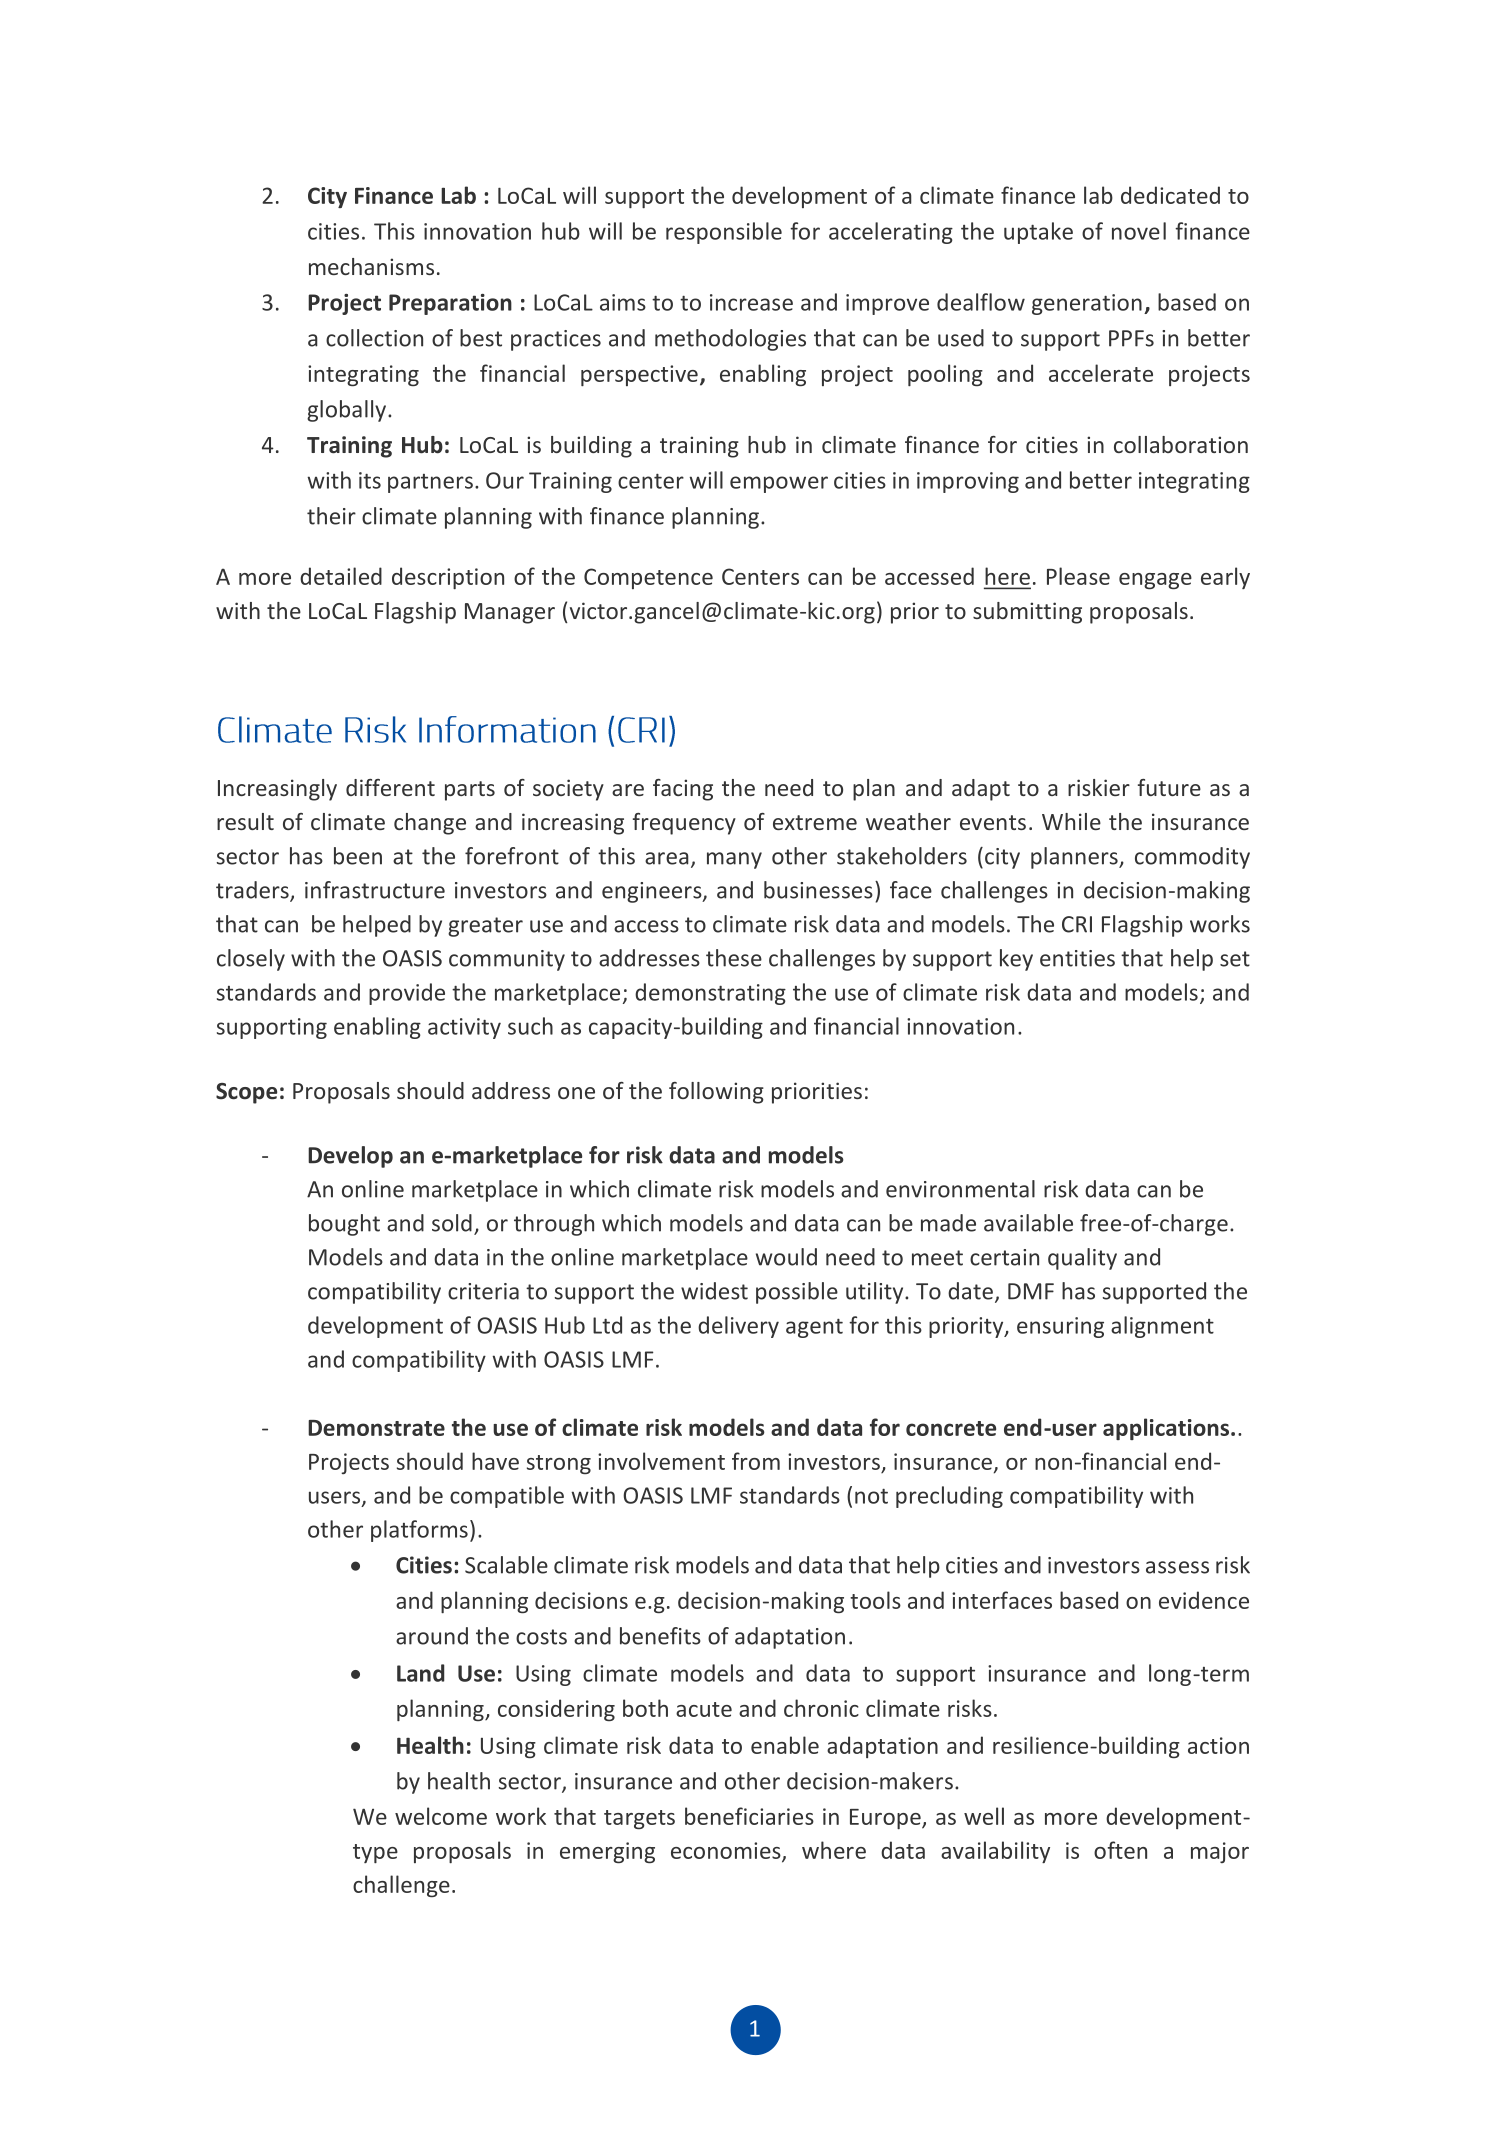 The width and height of the image is (1508, 2134). What do you see at coordinates (710, 994) in the image?
I see `demonstrating` at bounding box center [710, 994].
